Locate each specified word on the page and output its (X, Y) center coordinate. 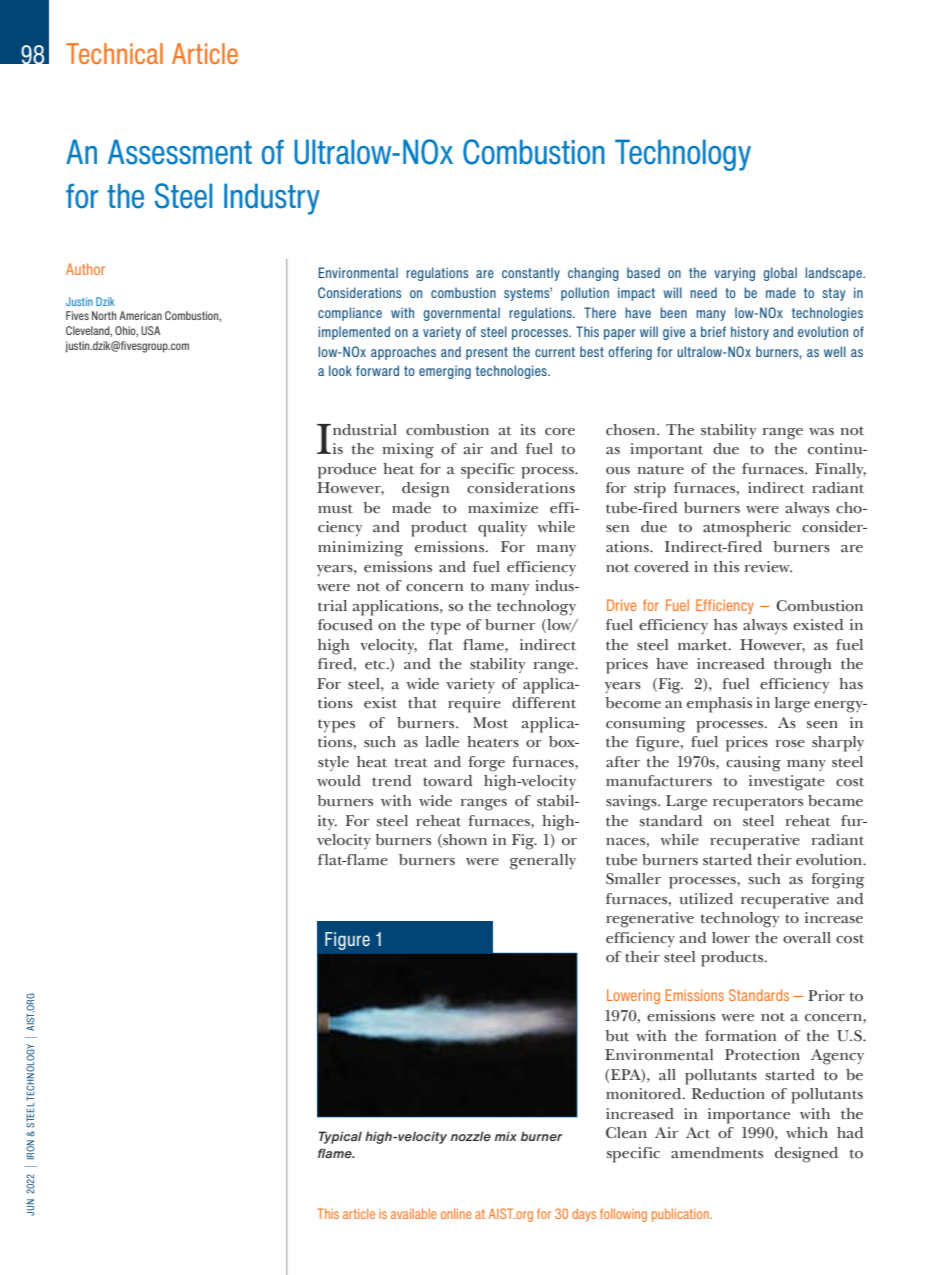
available (414, 1214)
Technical (114, 53)
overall (807, 938)
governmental (462, 314)
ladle (442, 742)
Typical (340, 1137)
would (339, 781)
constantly (531, 274)
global (780, 274)
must (335, 509)
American (140, 315)
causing (753, 764)
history (750, 333)
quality (502, 529)
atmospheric (747, 529)
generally (543, 862)
